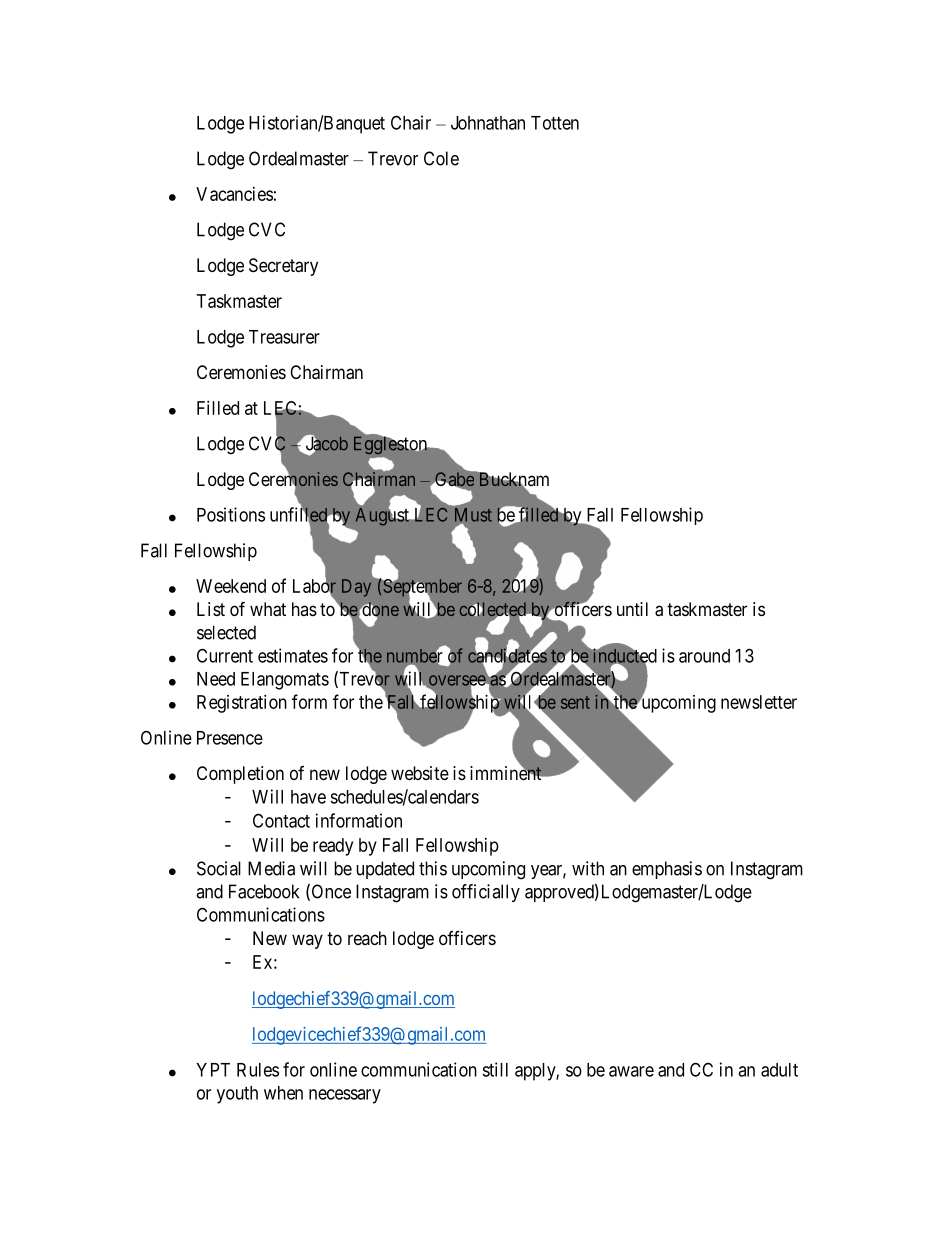 The image size is (952, 1233). Describe the element at coordinates (231, 514) in the screenshot. I see `Positions` at that location.
